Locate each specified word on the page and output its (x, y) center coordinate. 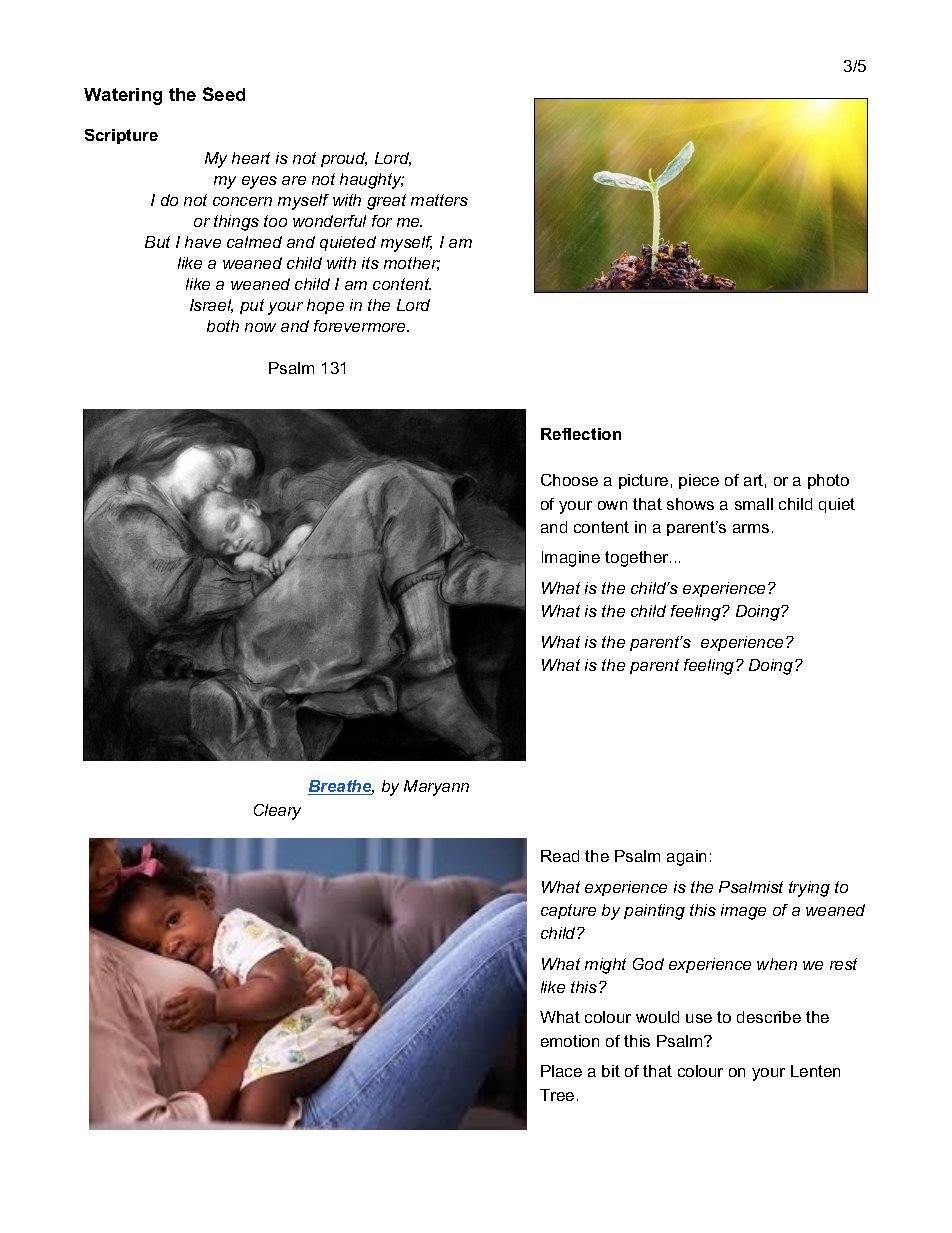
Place (561, 1071)
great (386, 202)
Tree (557, 1095)
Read (560, 856)
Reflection (581, 434)
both (223, 326)
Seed (224, 94)
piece (699, 481)
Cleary (277, 812)
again (686, 858)
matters (439, 200)
